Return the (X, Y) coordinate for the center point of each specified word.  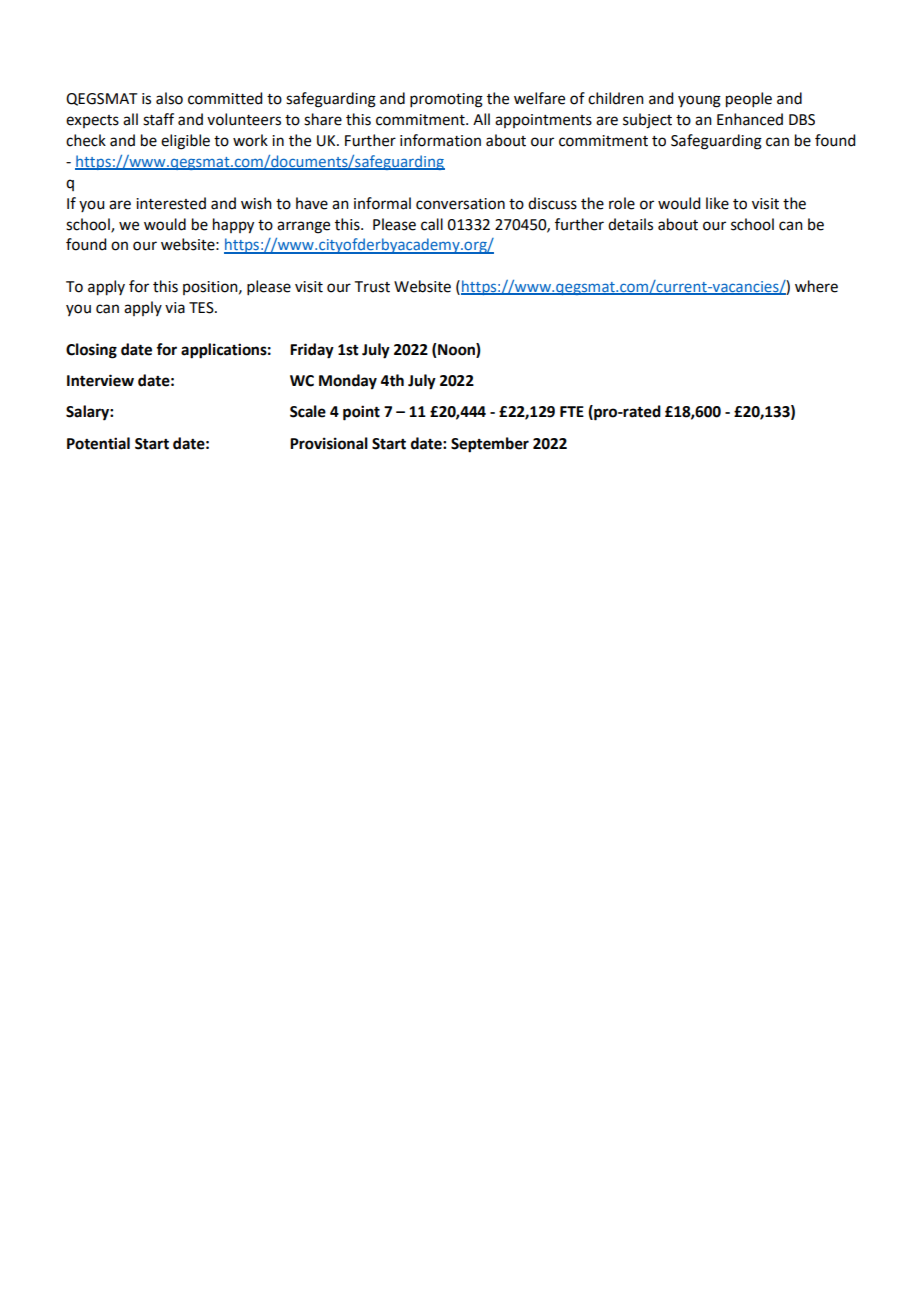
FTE (572, 411)
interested (171, 203)
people (749, 100)
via (175, 308)
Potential (98, 443)
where (816, 286)
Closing (91, 351)
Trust (372, 287)
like (717, 203)
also (169, 98)
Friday (312, 351)
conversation (460, 204)
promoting (446, 100)
